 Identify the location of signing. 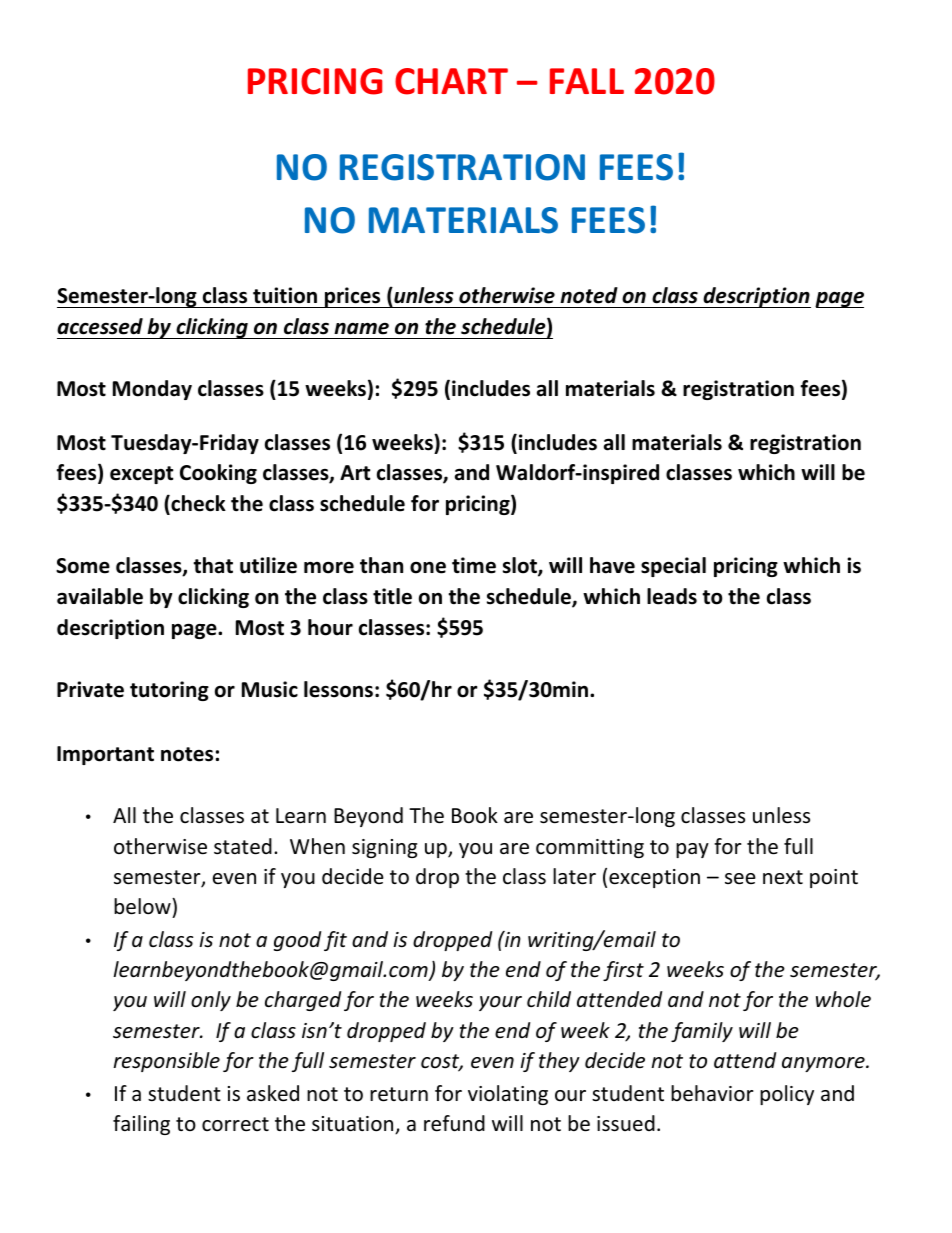
(384, 848).
